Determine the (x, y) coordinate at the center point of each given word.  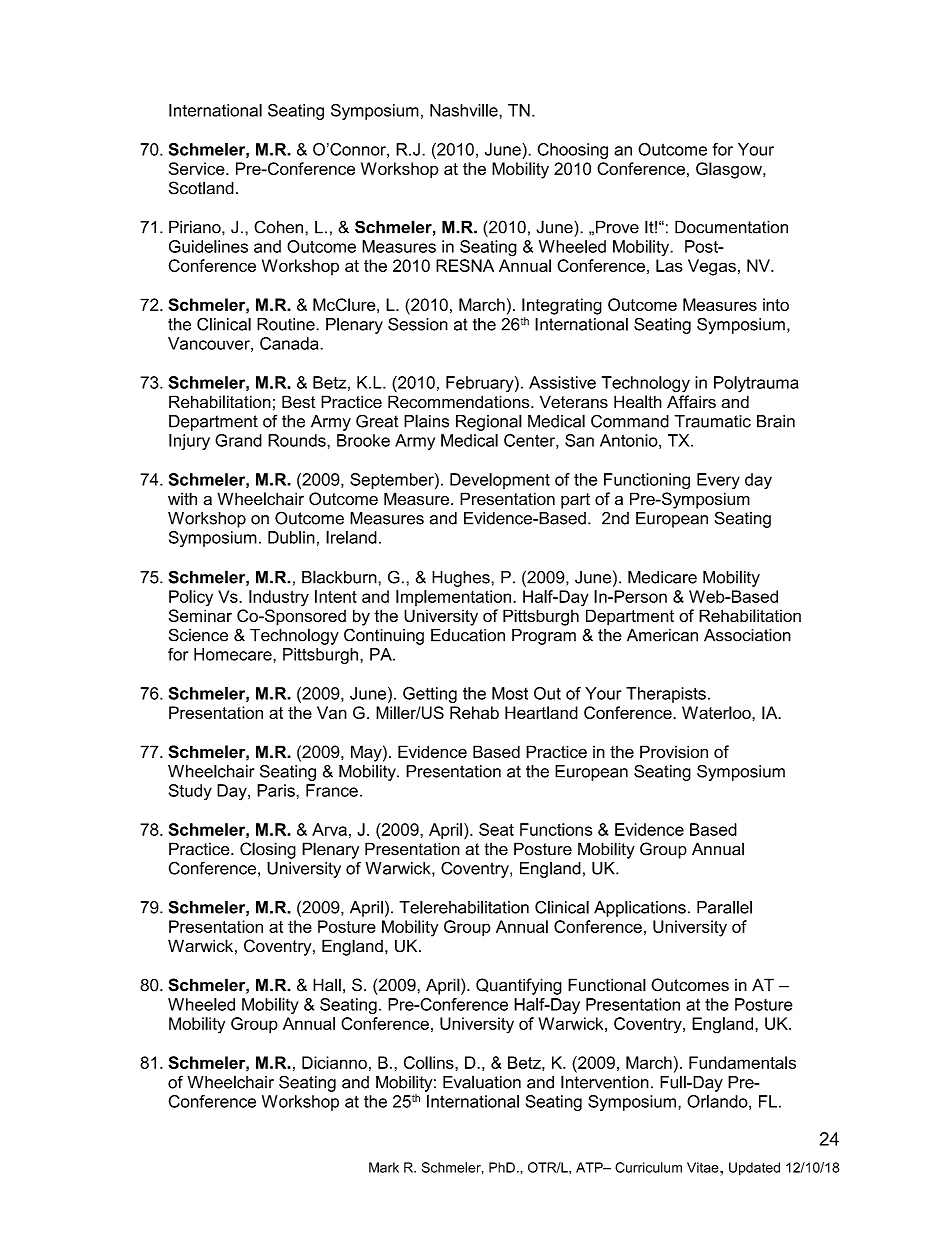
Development (500, 481)
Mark (384, 1167)
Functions (556, 829)
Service (198, 168)
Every (718, 481)
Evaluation (482, 1082)
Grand (238, 440)
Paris (277, 790)
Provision (674, 751)
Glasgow (730, 170)
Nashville (465, 110)
